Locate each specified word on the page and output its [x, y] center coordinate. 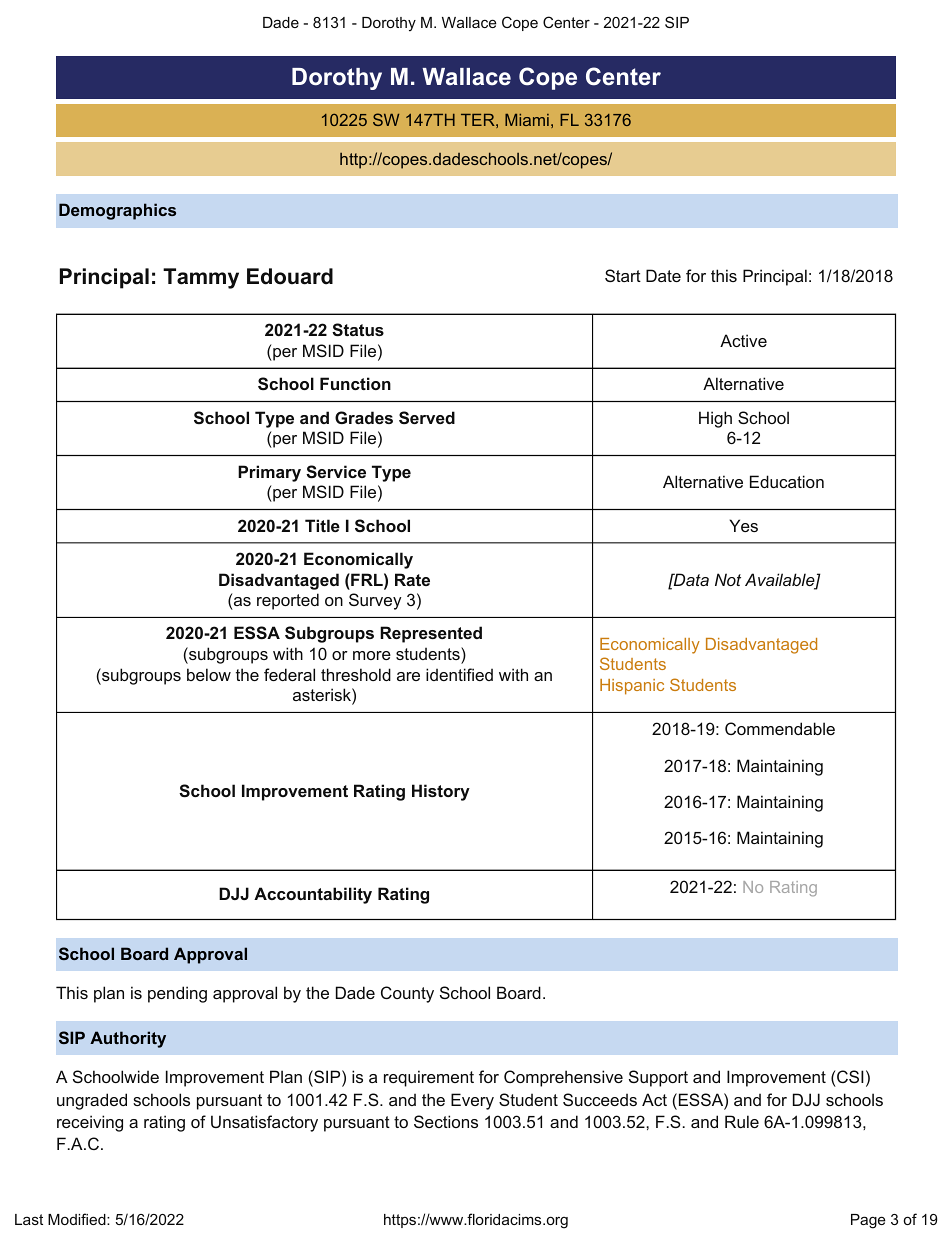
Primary [269, 473]
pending [177, 994]
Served [427, 417]
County [407, 994]
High [715, 419]
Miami [527, 120]
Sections [446, 1121]
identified [459, 674]
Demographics [117, 211]
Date [663, 275]
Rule [742, 1121]
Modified [78, 1219]
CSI [849, 1078]
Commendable [780, 728]
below [209, 674]
